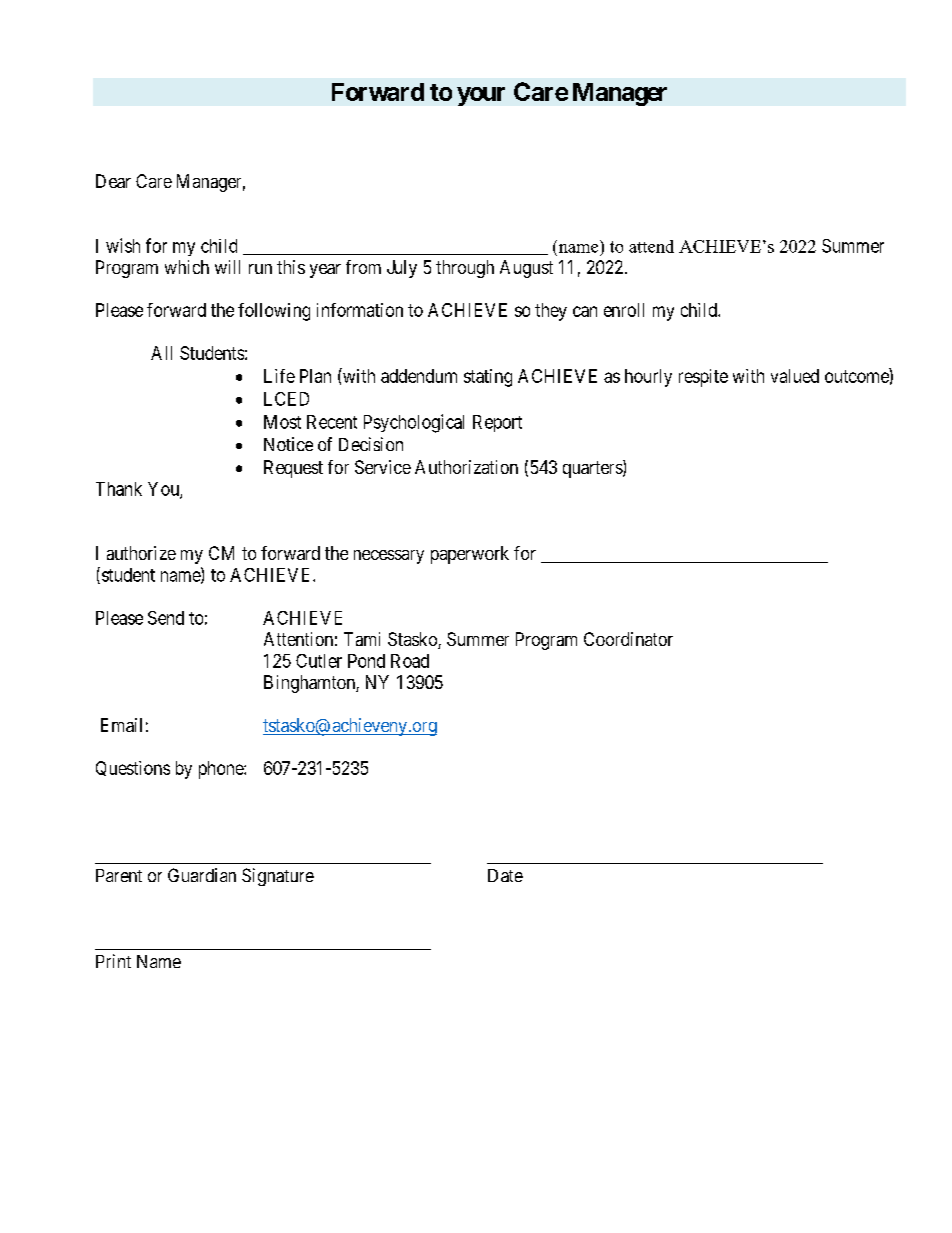 Image resolution: width=952 pixels, height=1233 pixels. I want to click on Road, so click(410, 661).
